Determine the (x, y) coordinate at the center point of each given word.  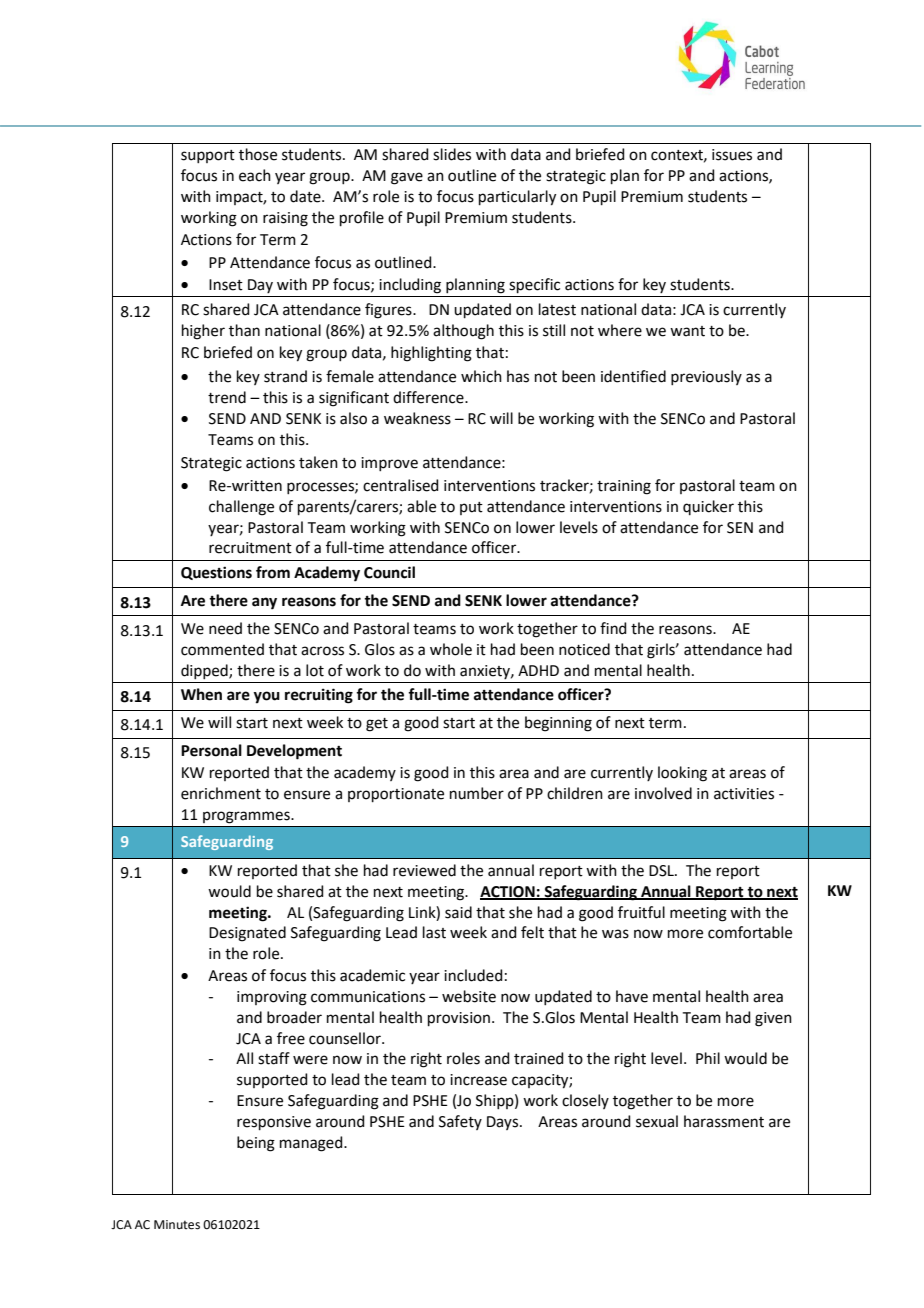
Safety (460, 1122)
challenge (241, 508)
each (255, 175)
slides (452, 154)
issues (732, 155)
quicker (708, 507)
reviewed (424, 870)
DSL (662, 871)
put (471, 508)
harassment (724, 1121)
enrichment (221, 793)
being (256, 1144)
